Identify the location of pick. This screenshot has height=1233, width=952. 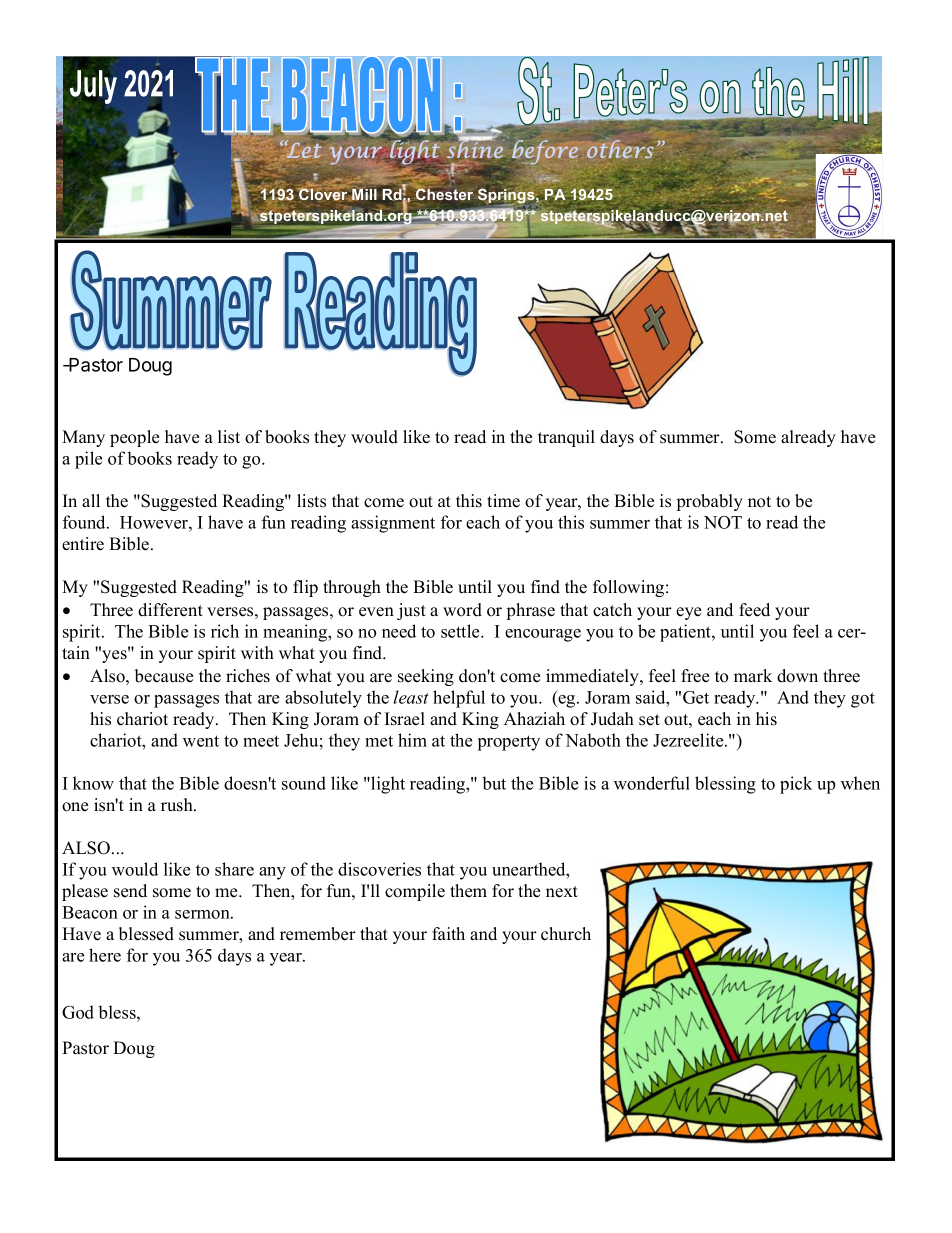
(796, 785).
